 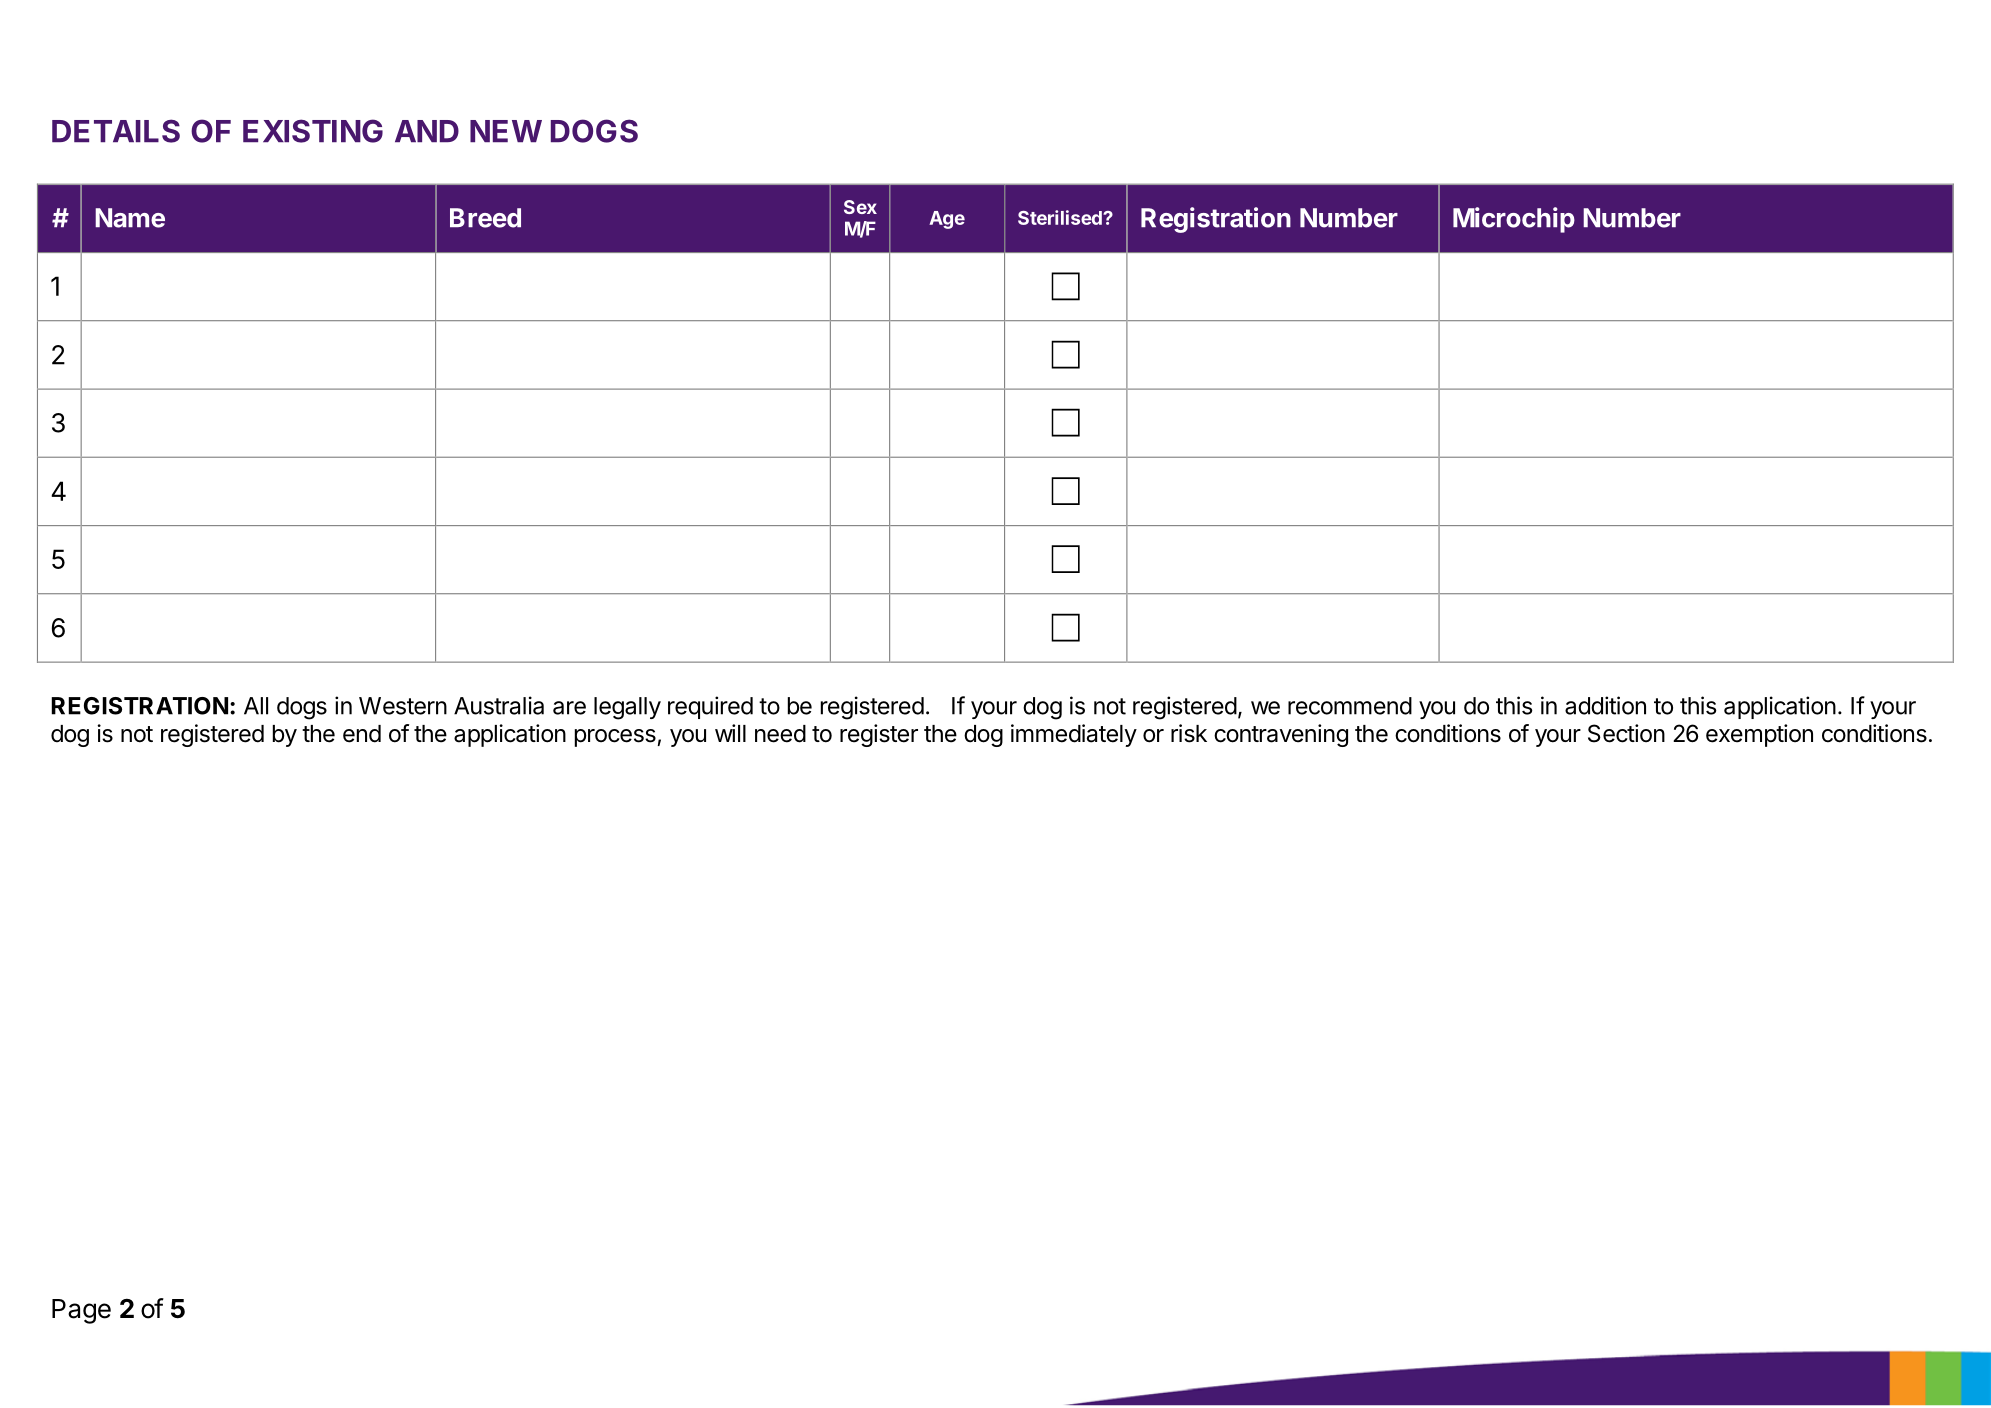 What do you see at coordinates (860, 207) in the screenshot?
I see `Sex` at bounding box center [860, 207].
